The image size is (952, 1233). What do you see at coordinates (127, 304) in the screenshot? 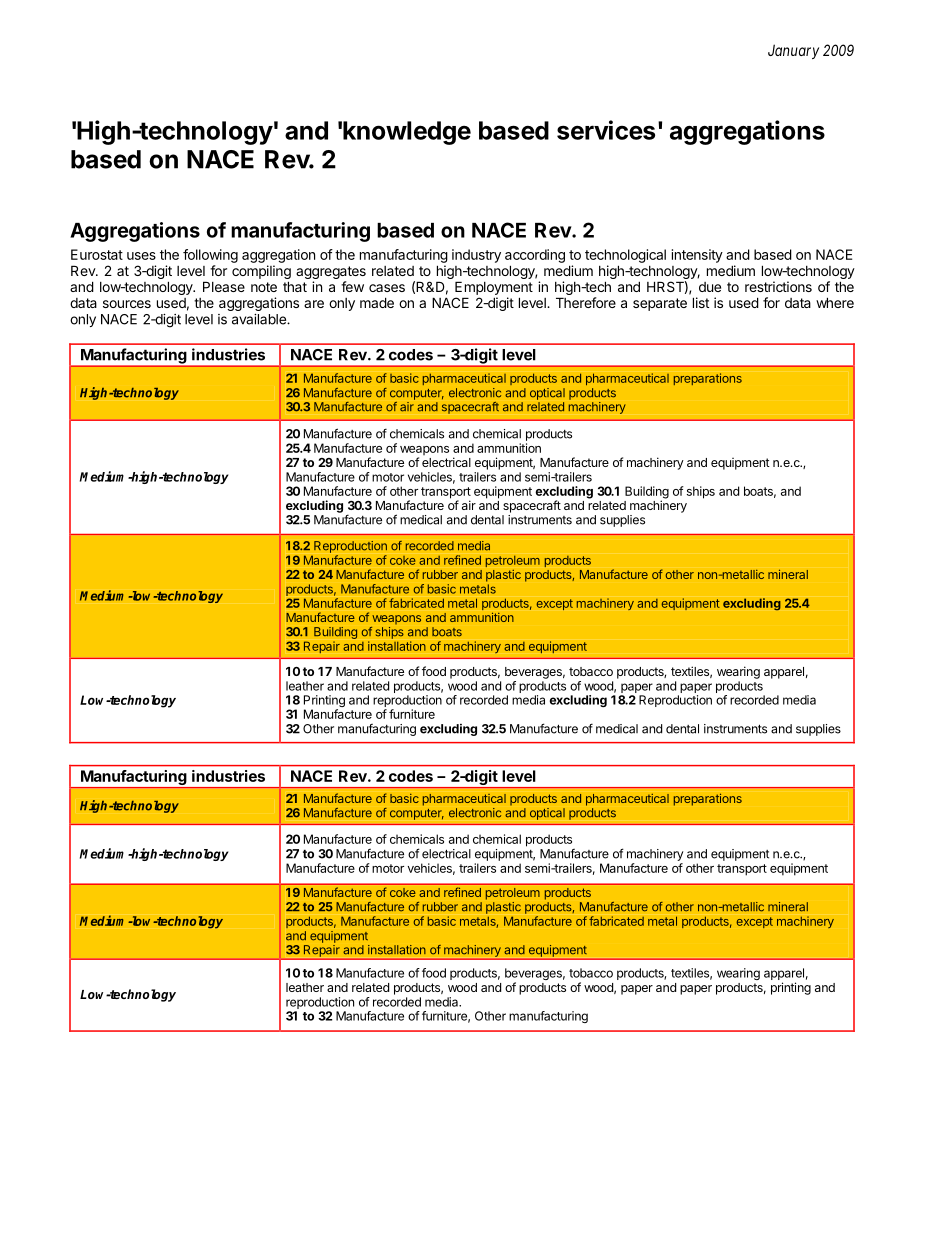
I see `sources` at bounding box center [127, 304].
